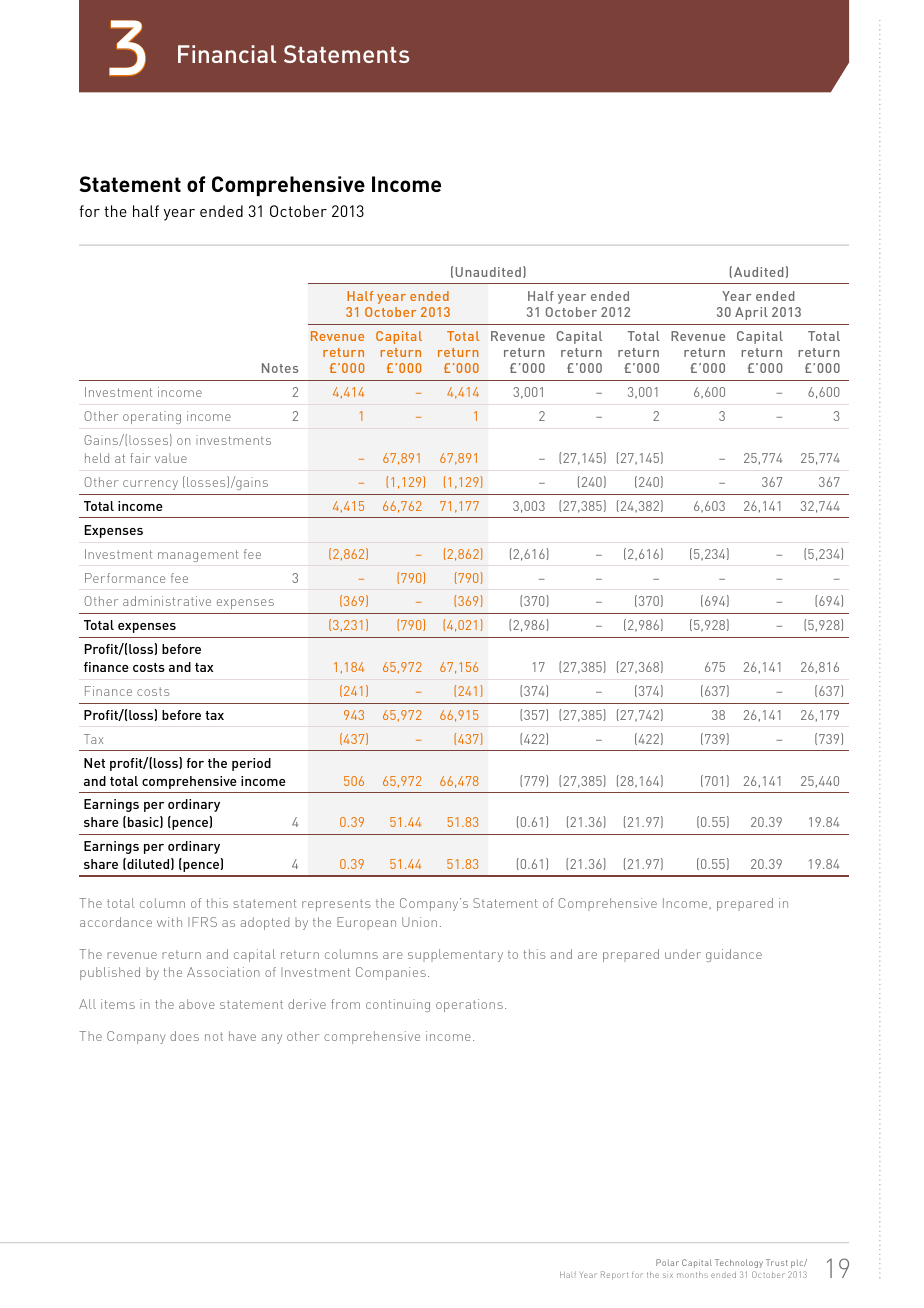  Describe the element at coordinates (171, 458) in the page. I see `value` at that location.
